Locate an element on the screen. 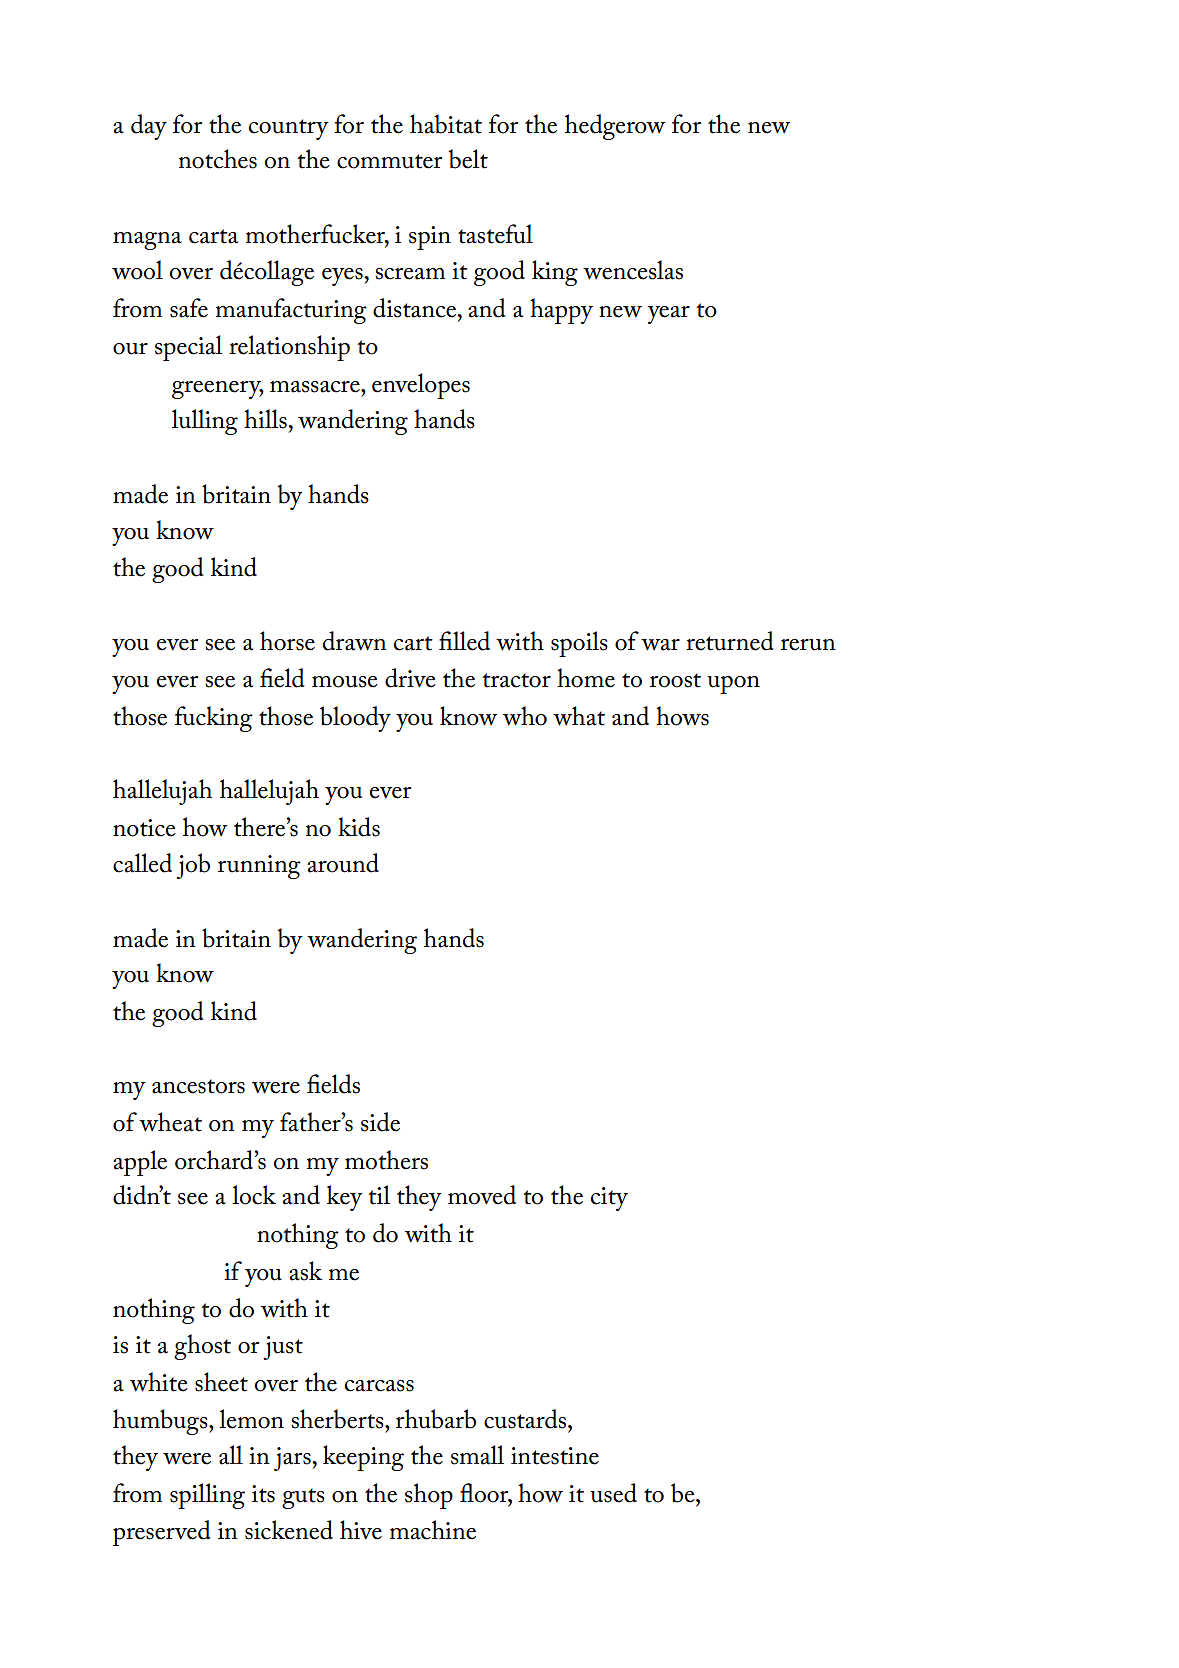 The height and width of the screenshot is (1668, 1179). spilling is located at coordinates (207, 1496).
